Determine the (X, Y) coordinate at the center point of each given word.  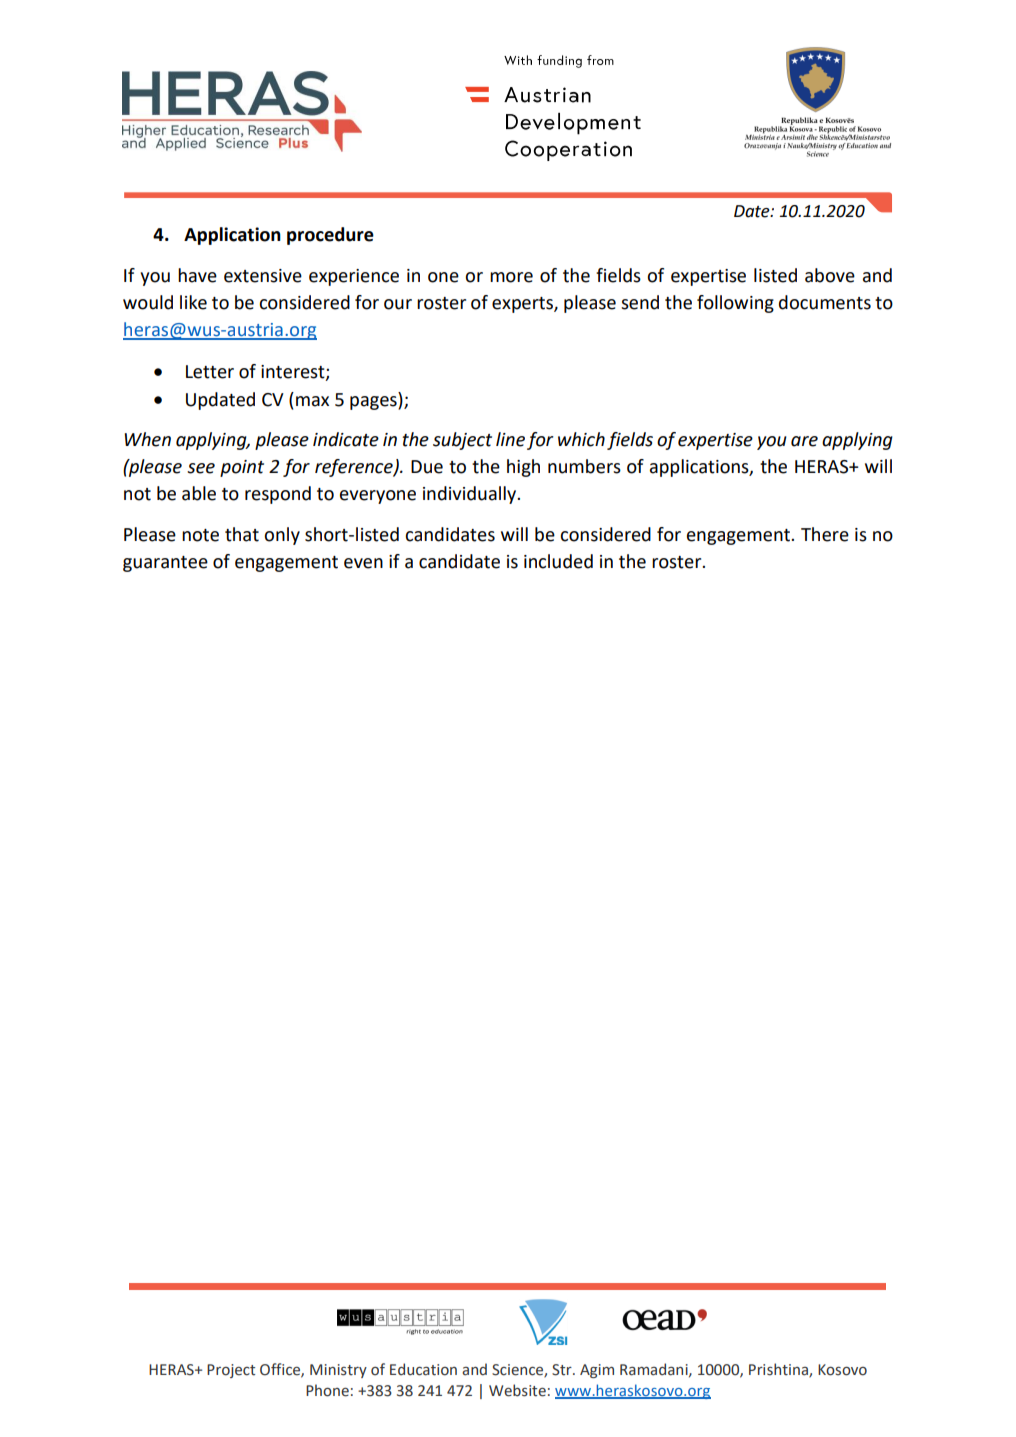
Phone (327, 1390)
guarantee (165, 564)
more (511, 277)
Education (423, 1369)
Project (231, 1371)
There (825, 534)
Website (517, 1390)
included (558, 561)
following (735, 304)
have (197, 275)
